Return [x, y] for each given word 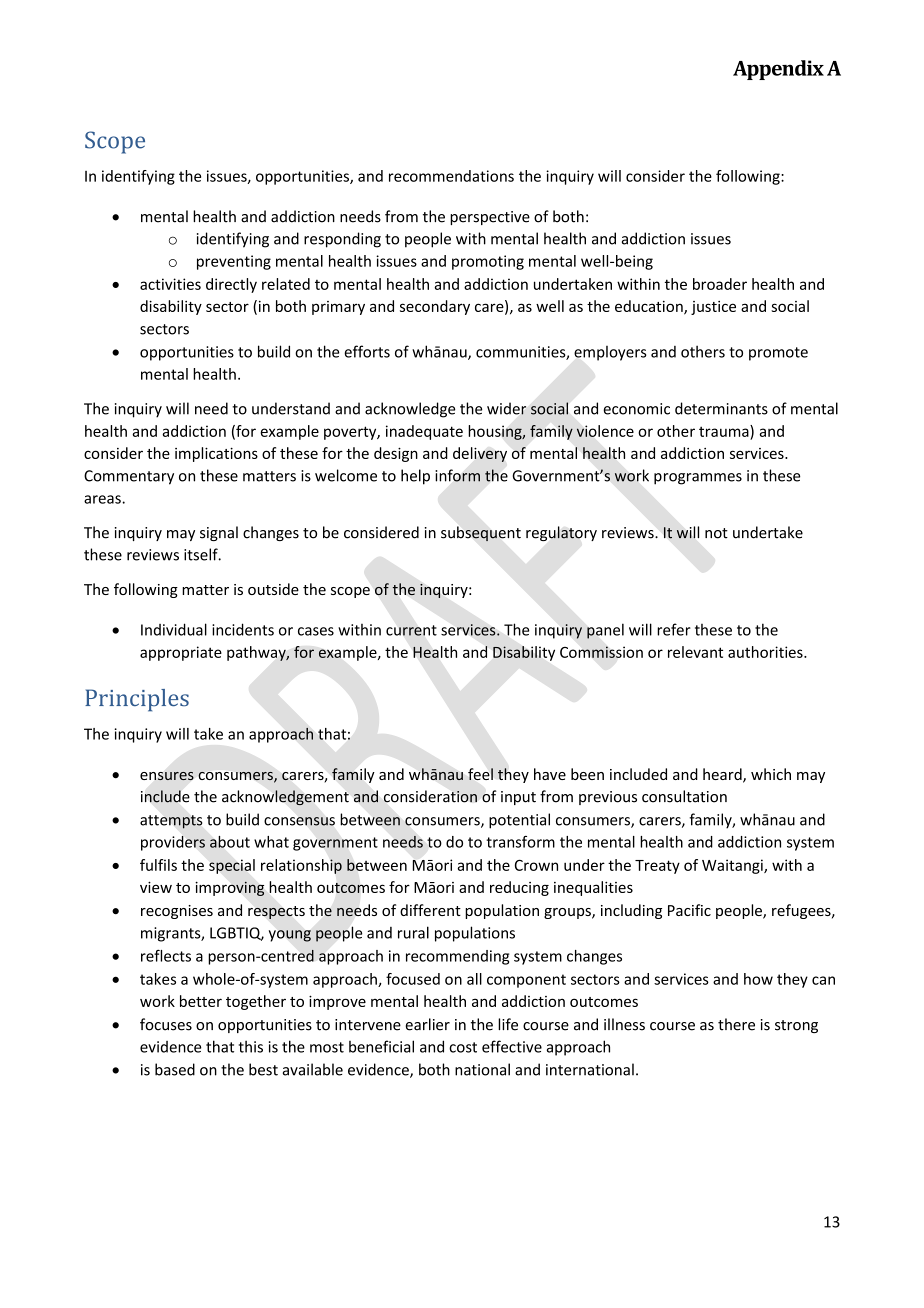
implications [216, 454]
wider [506, 408]
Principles [137, 700]
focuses [166, 1024]
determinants [721, 408]
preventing [234, 262]
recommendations [451, 176]
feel [480, 774]
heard [723, 775]
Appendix [778, 70]
